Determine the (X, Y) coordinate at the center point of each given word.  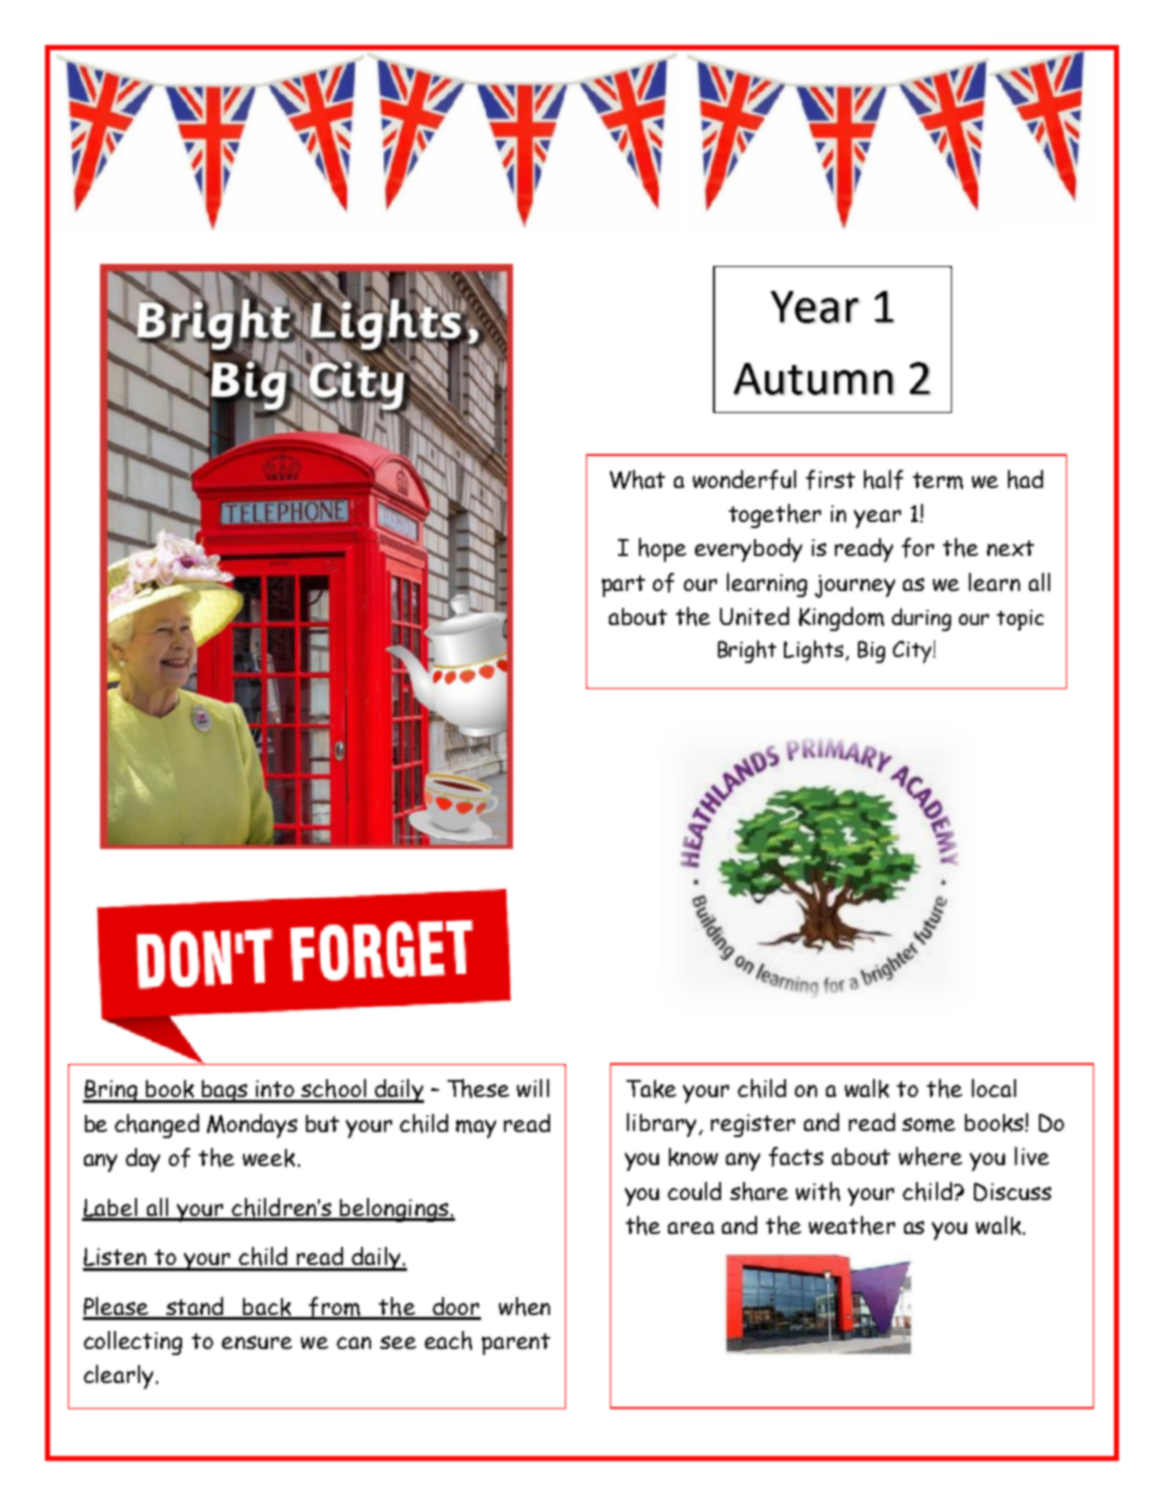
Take (651, 1089)
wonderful (744, 480)
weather (852, 1225)
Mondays (252, 1126)
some (928, 1125)
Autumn (814, 379)
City (913, 652)
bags (225, 1091)
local (994, 1088)
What (637, 479)
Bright (747, 651)
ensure (257, 1342)
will (533, 1088)
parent (516, 1344)
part (623, 586)
